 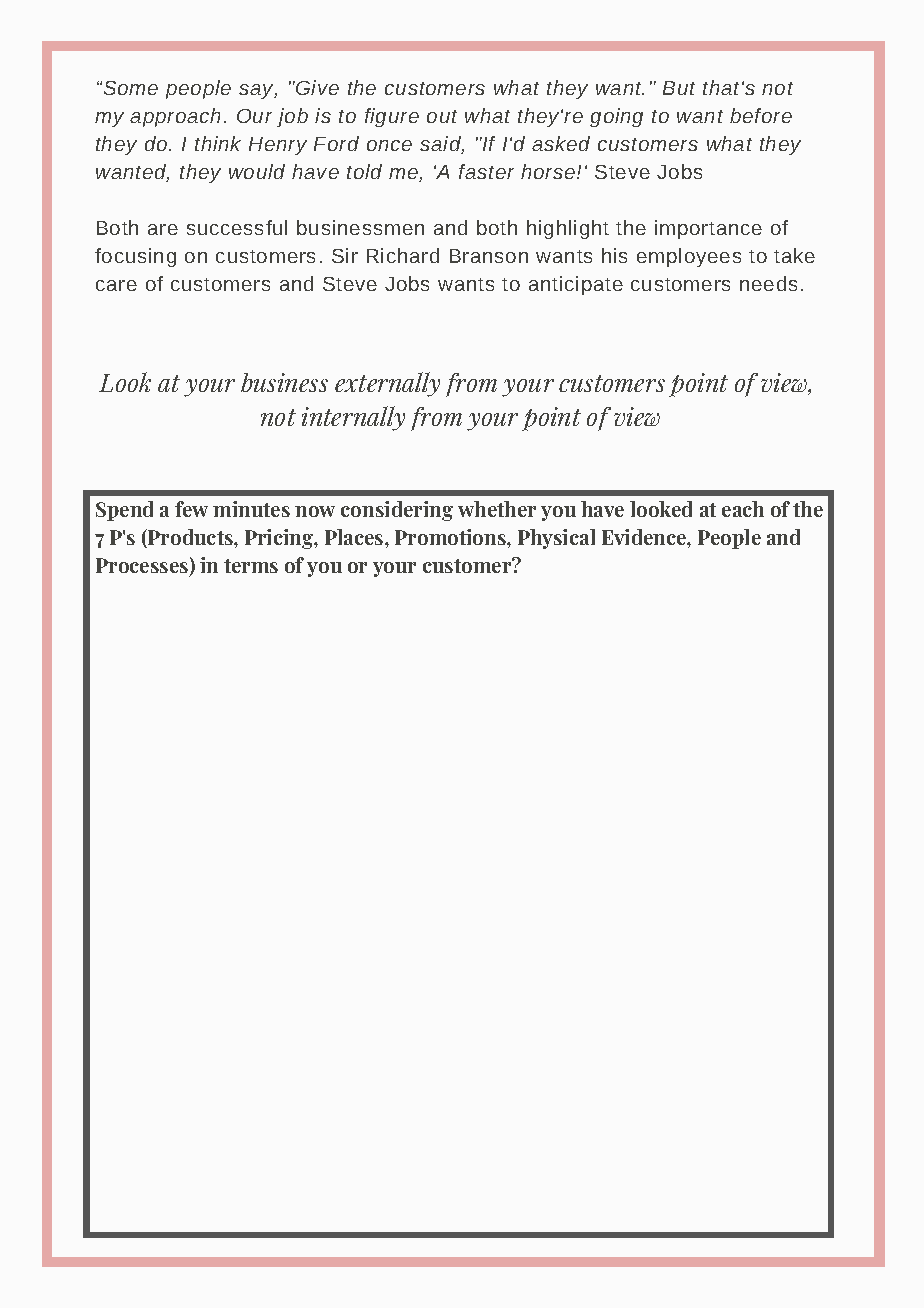 I want to click on But, so click(x=679, y=88).
